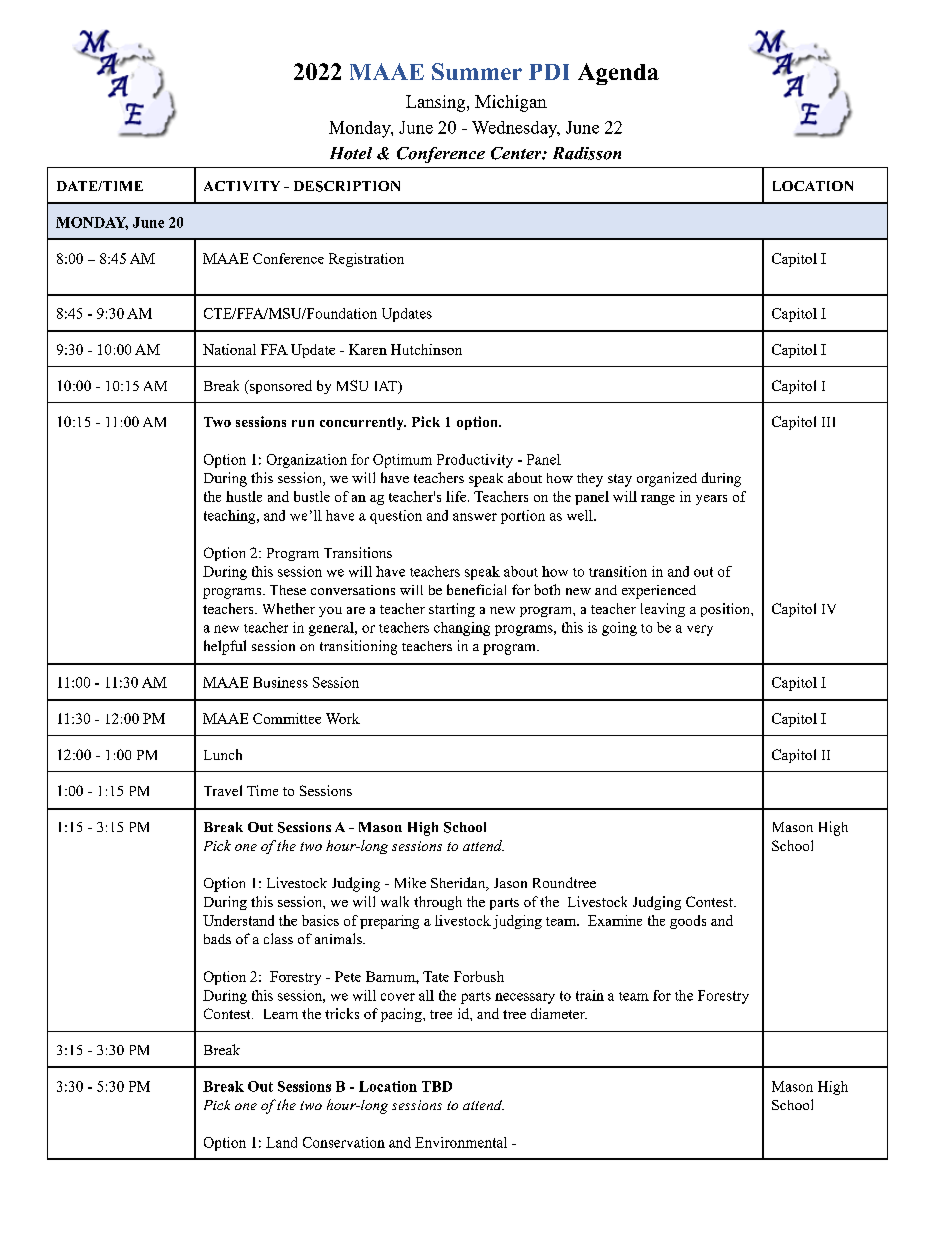 The image size is (952, 1233). Describe the element at coordinates (511, 103) in the screenshot. I see `Michigan` at that location.
